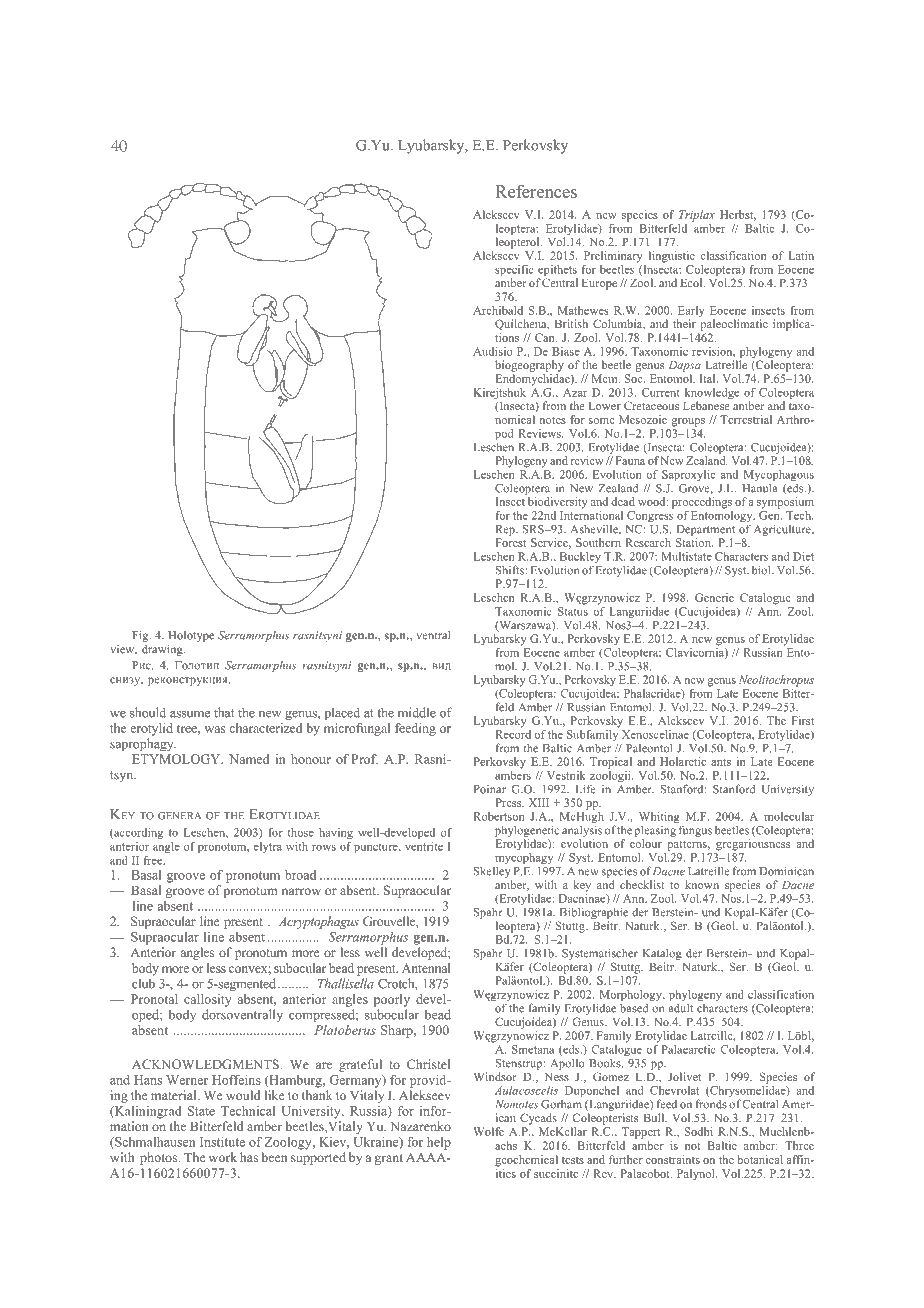 This image has height=1308, width=924. I want to click on Institute, so click(222, 1142).
